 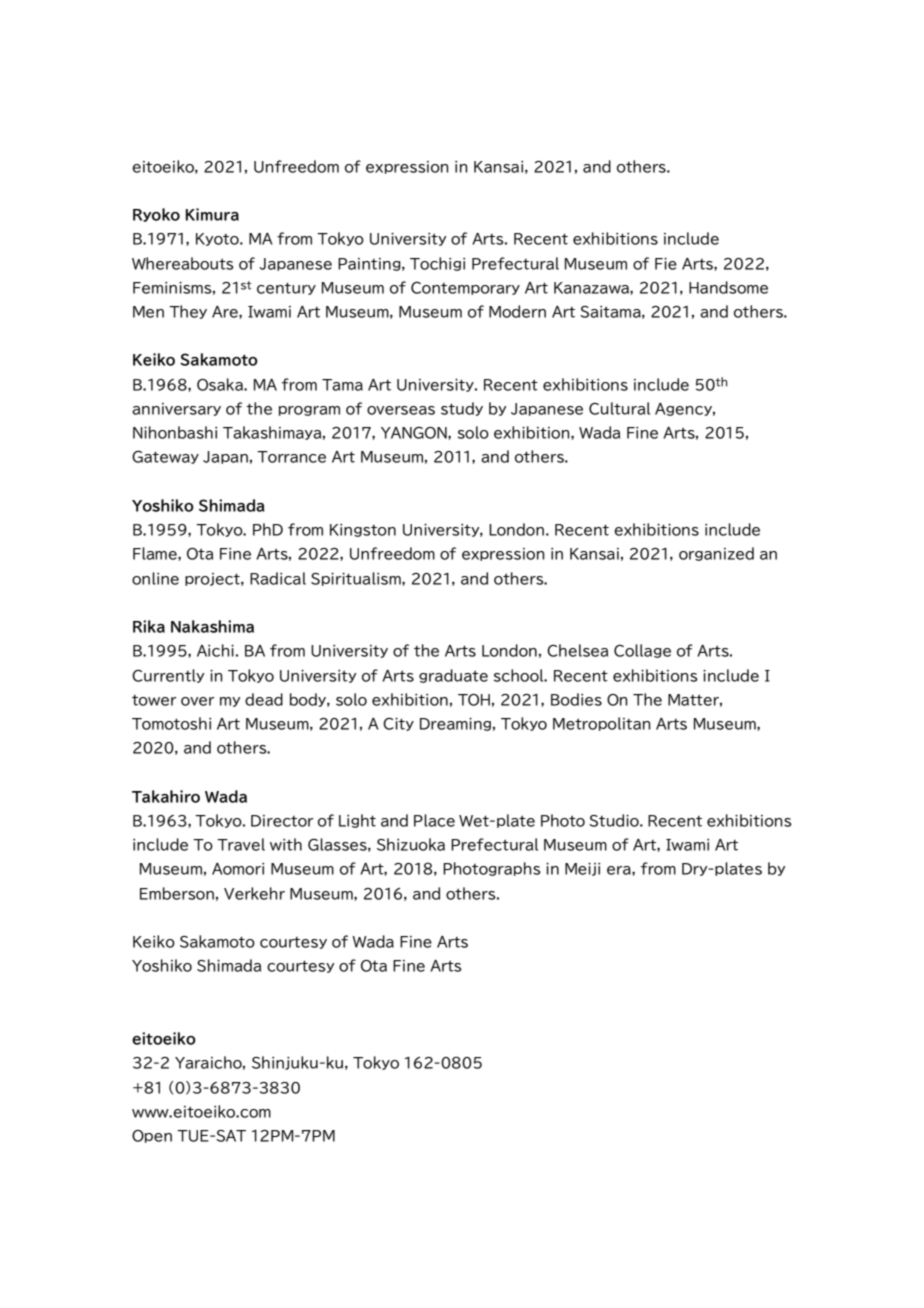 What do you see at coordinates (465, 288) in the page?
I see `Contemporary` at bounding box center [465, 288].
